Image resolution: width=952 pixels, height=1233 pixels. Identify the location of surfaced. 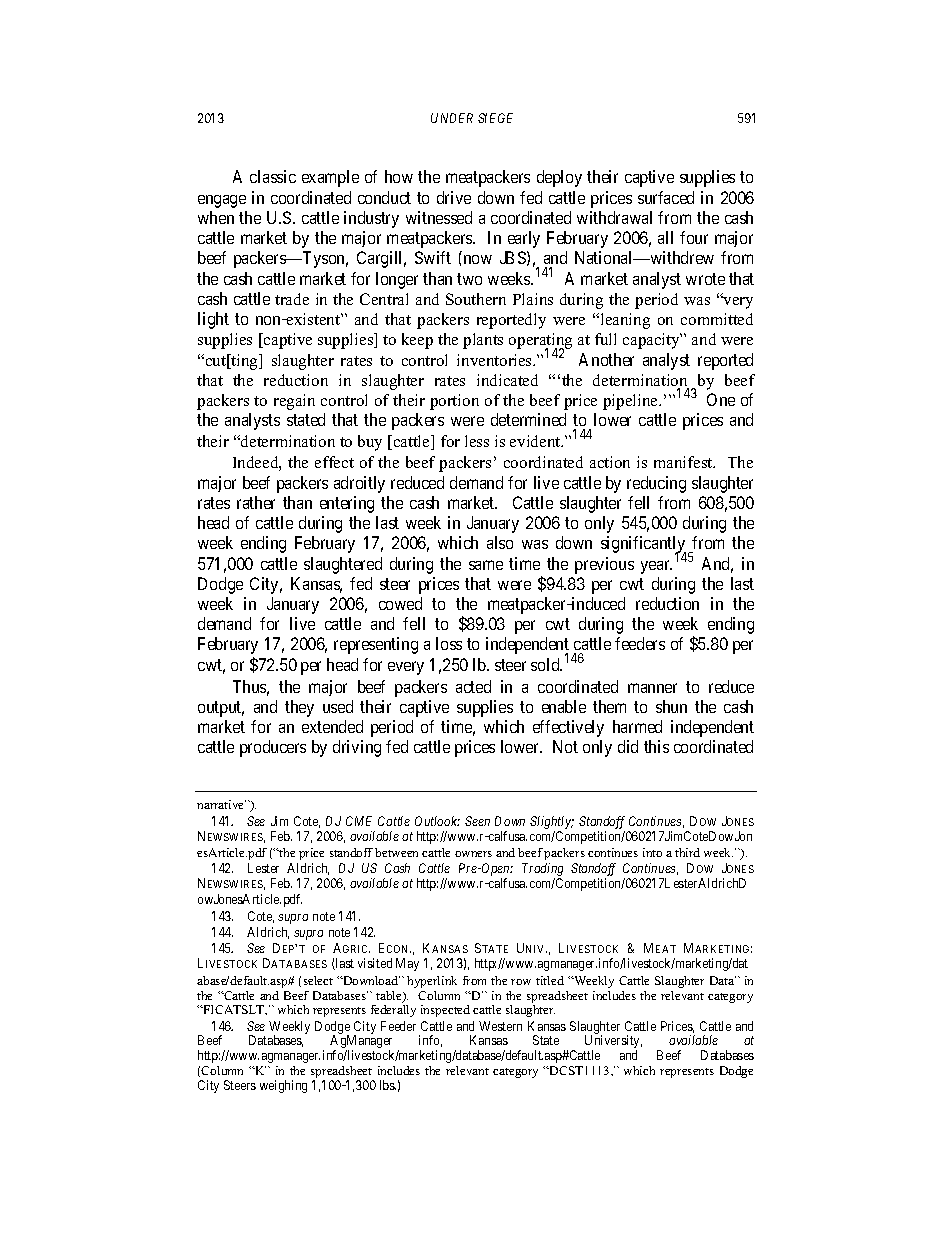
(666, 197).
